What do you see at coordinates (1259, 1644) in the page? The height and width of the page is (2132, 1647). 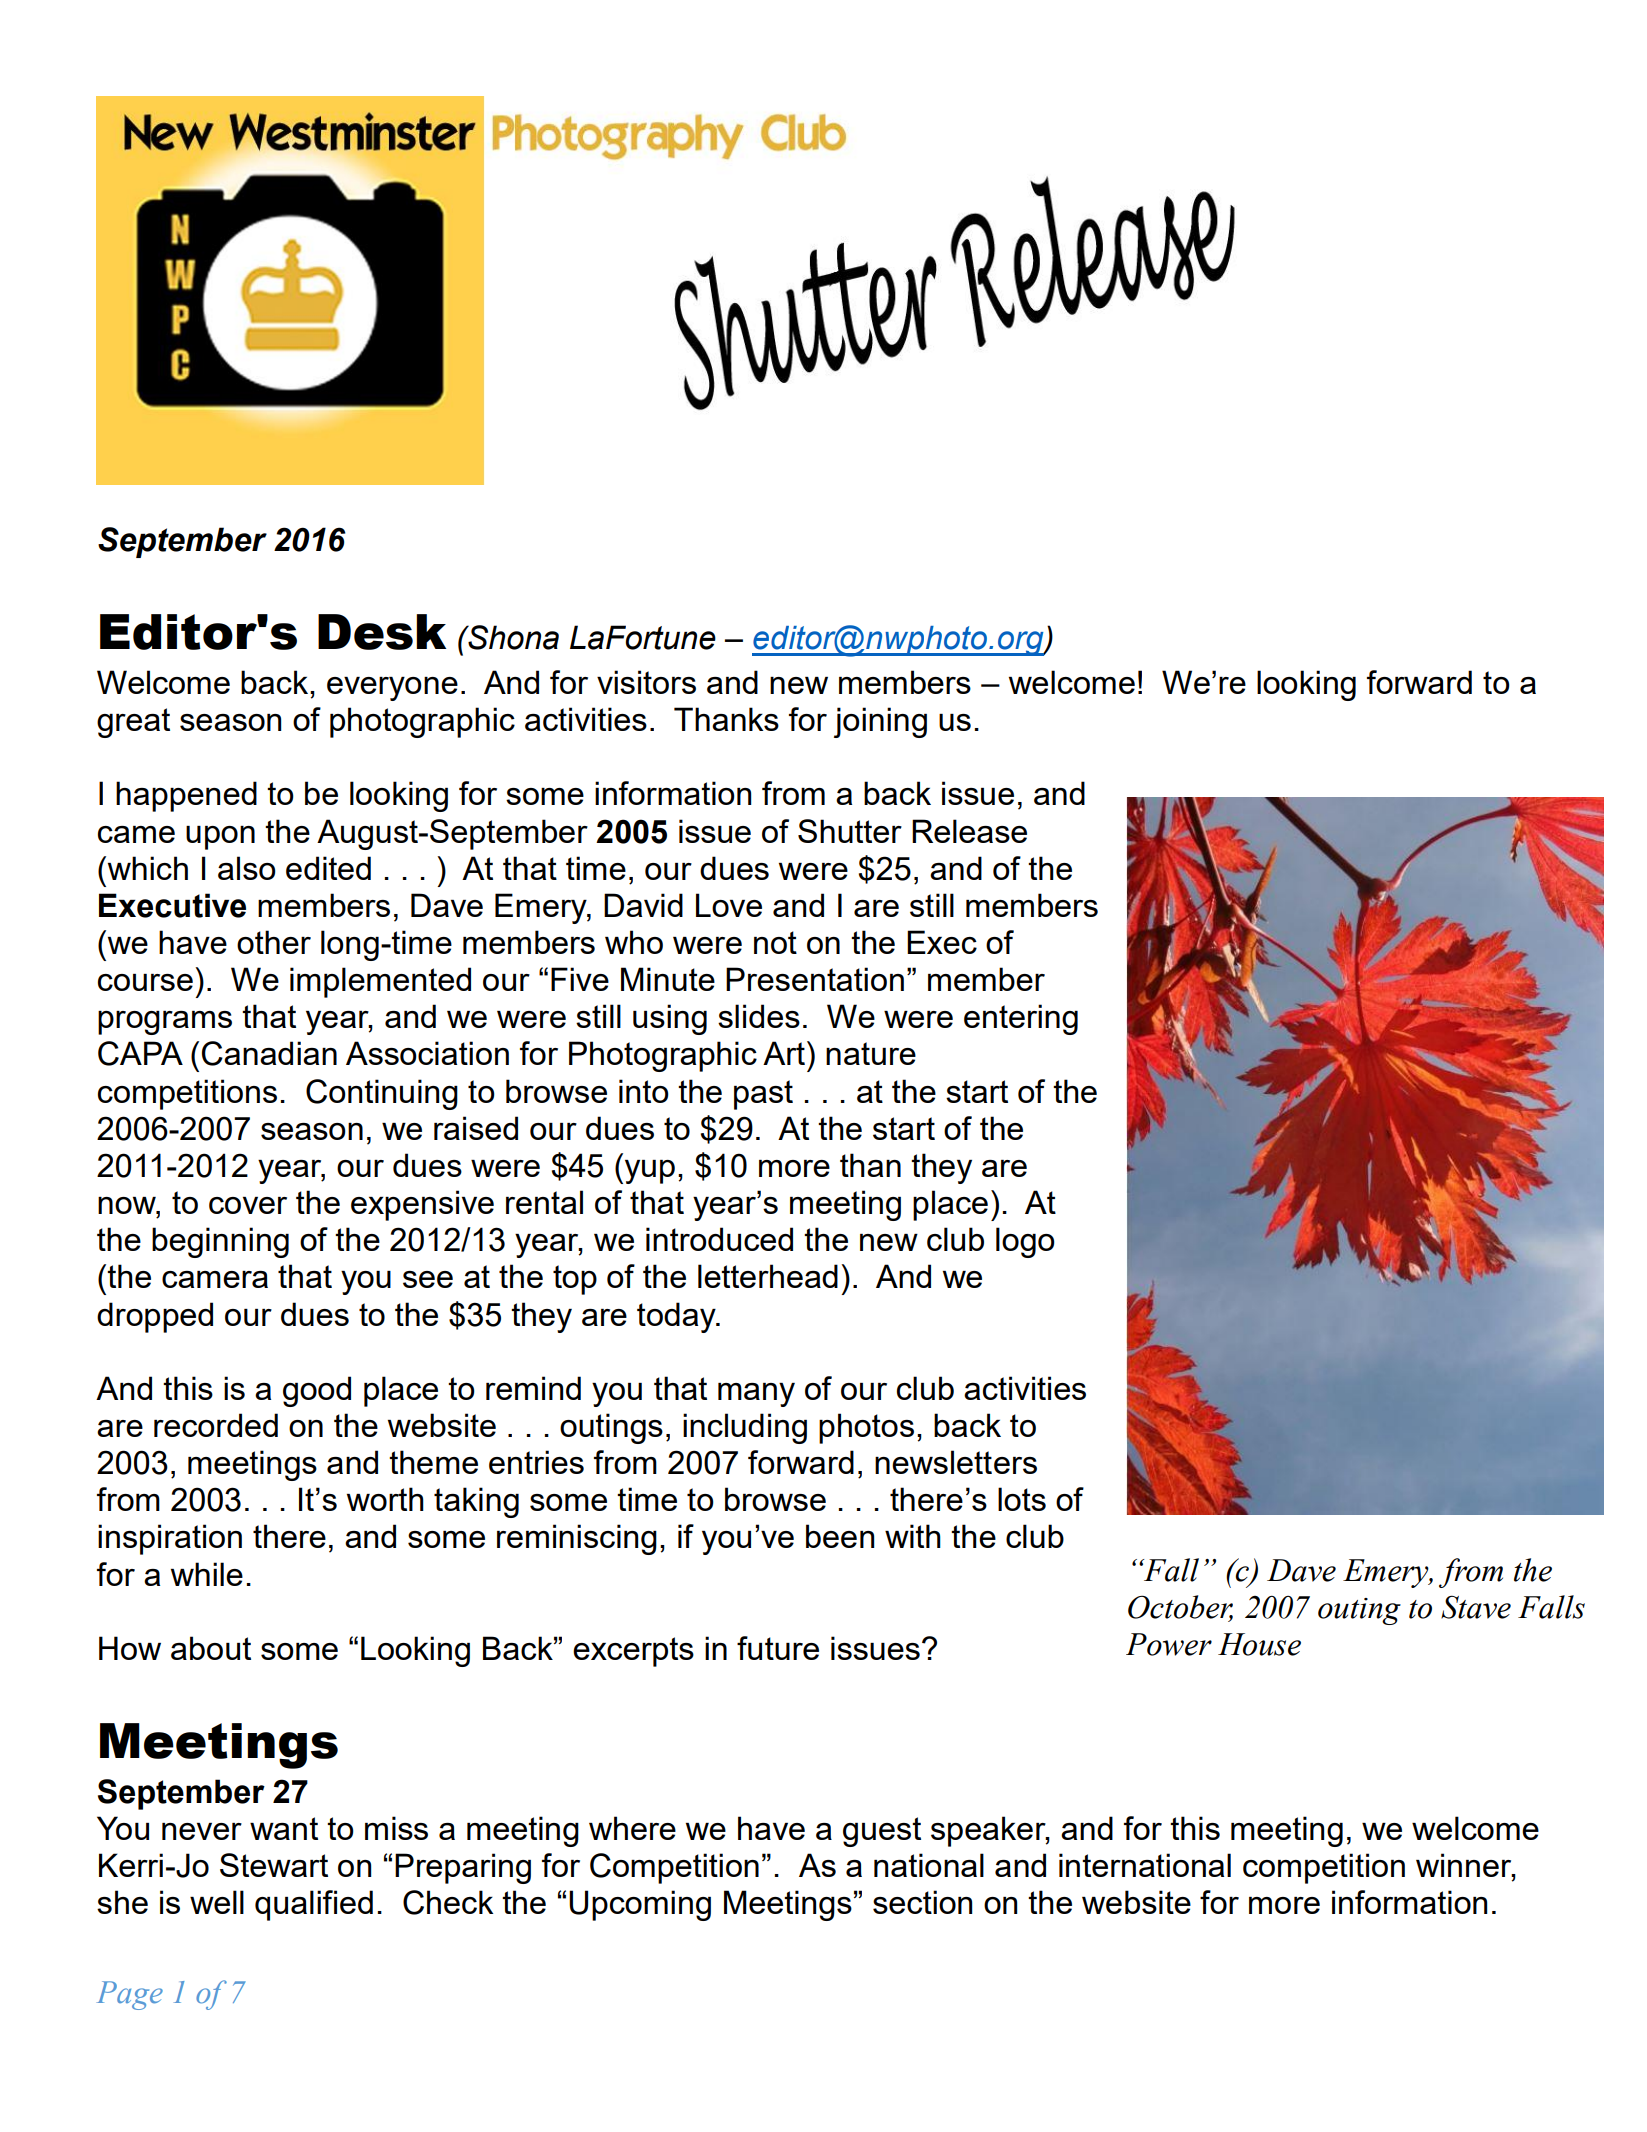 I see `House` at bounding box center [1259, 1644].
